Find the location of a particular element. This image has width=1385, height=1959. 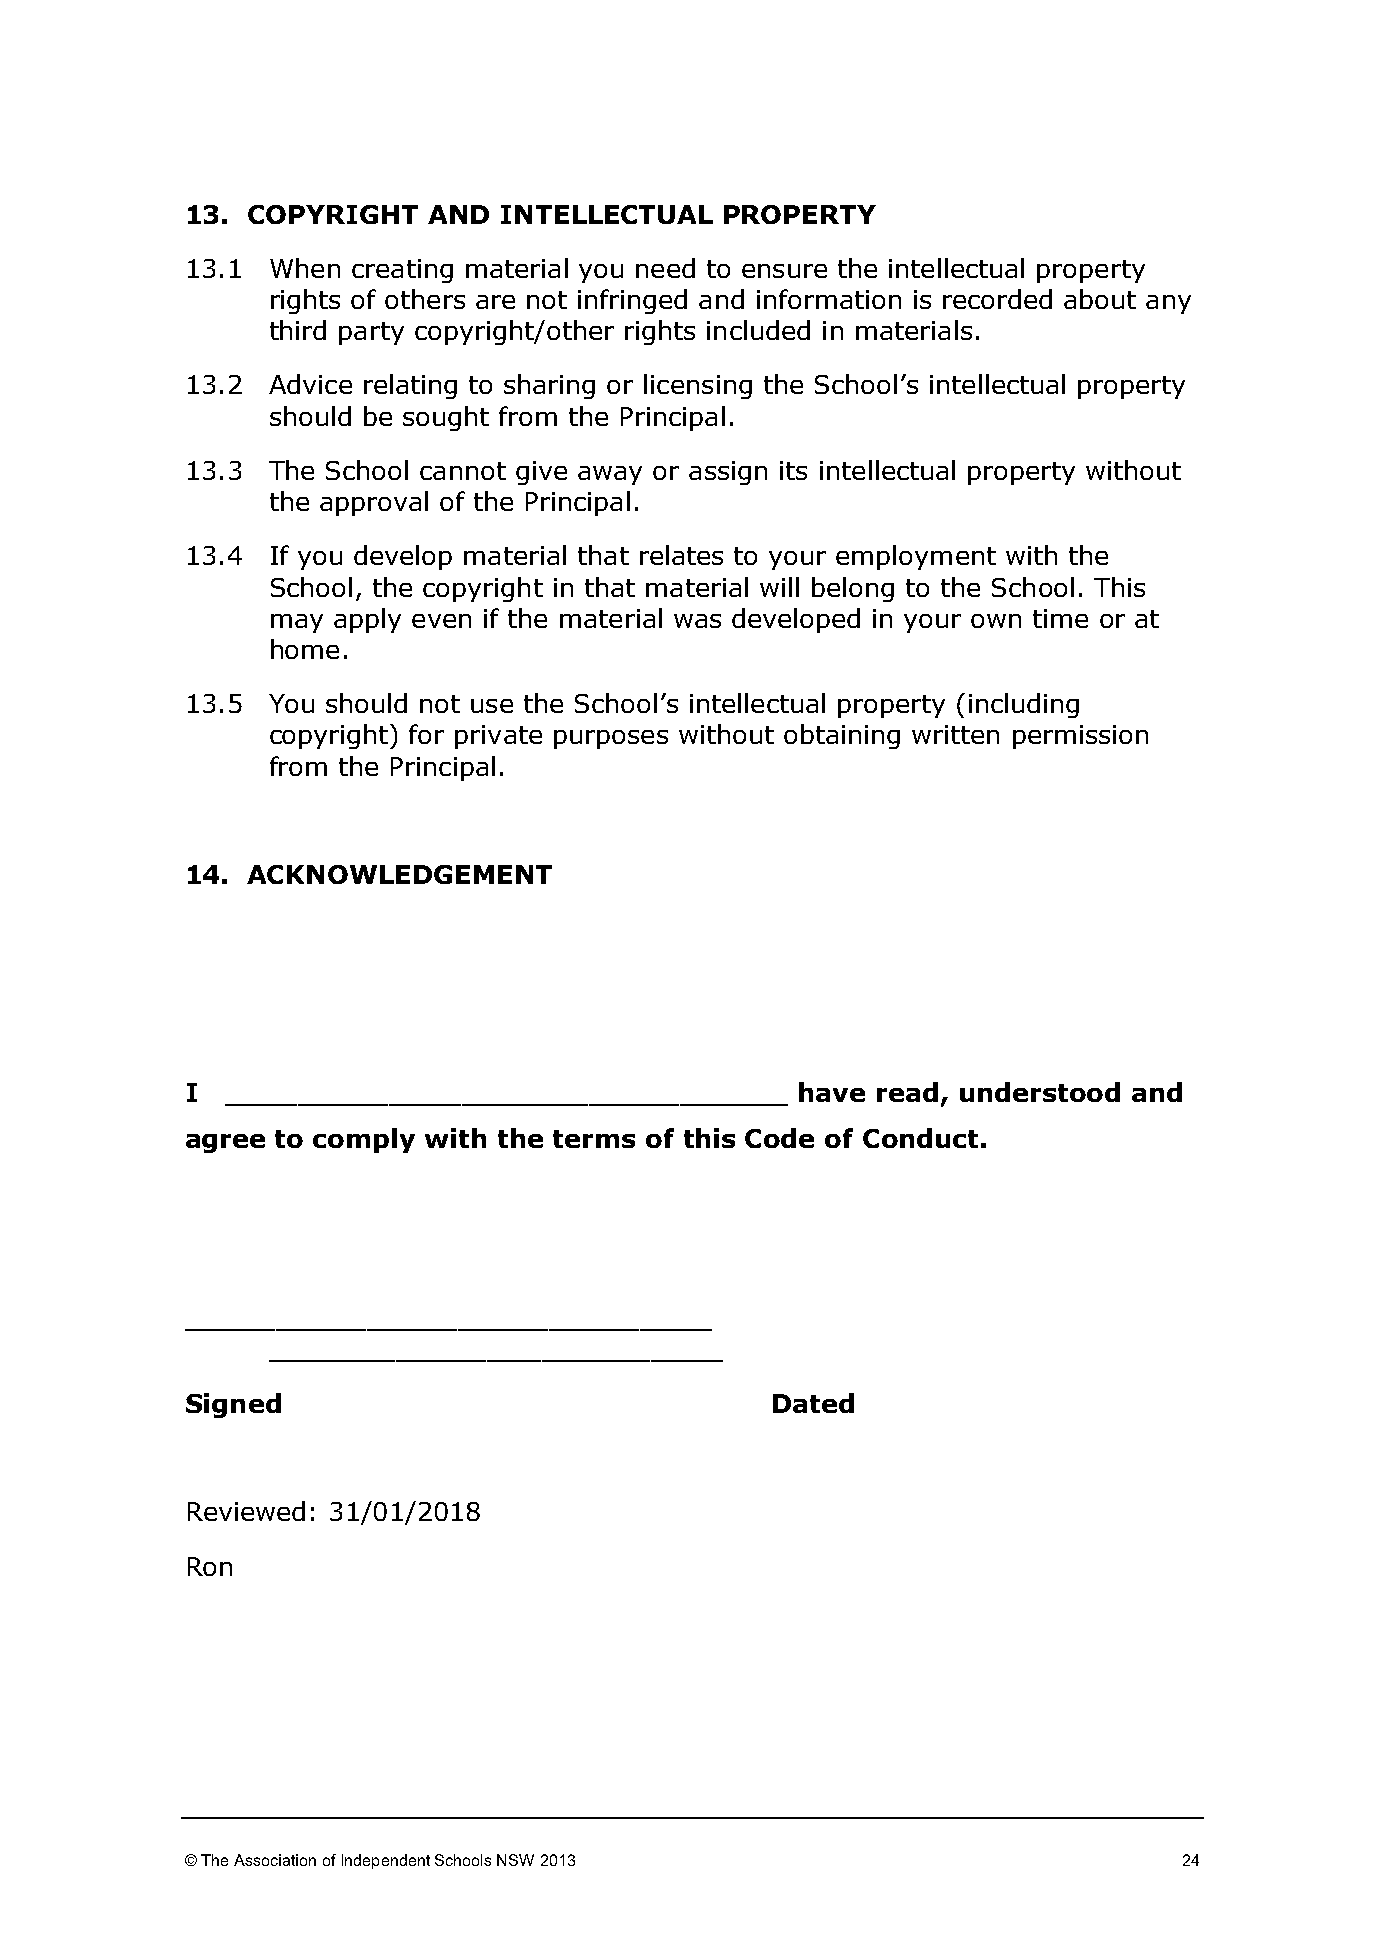

about is located at coordinates (1100, 299).
